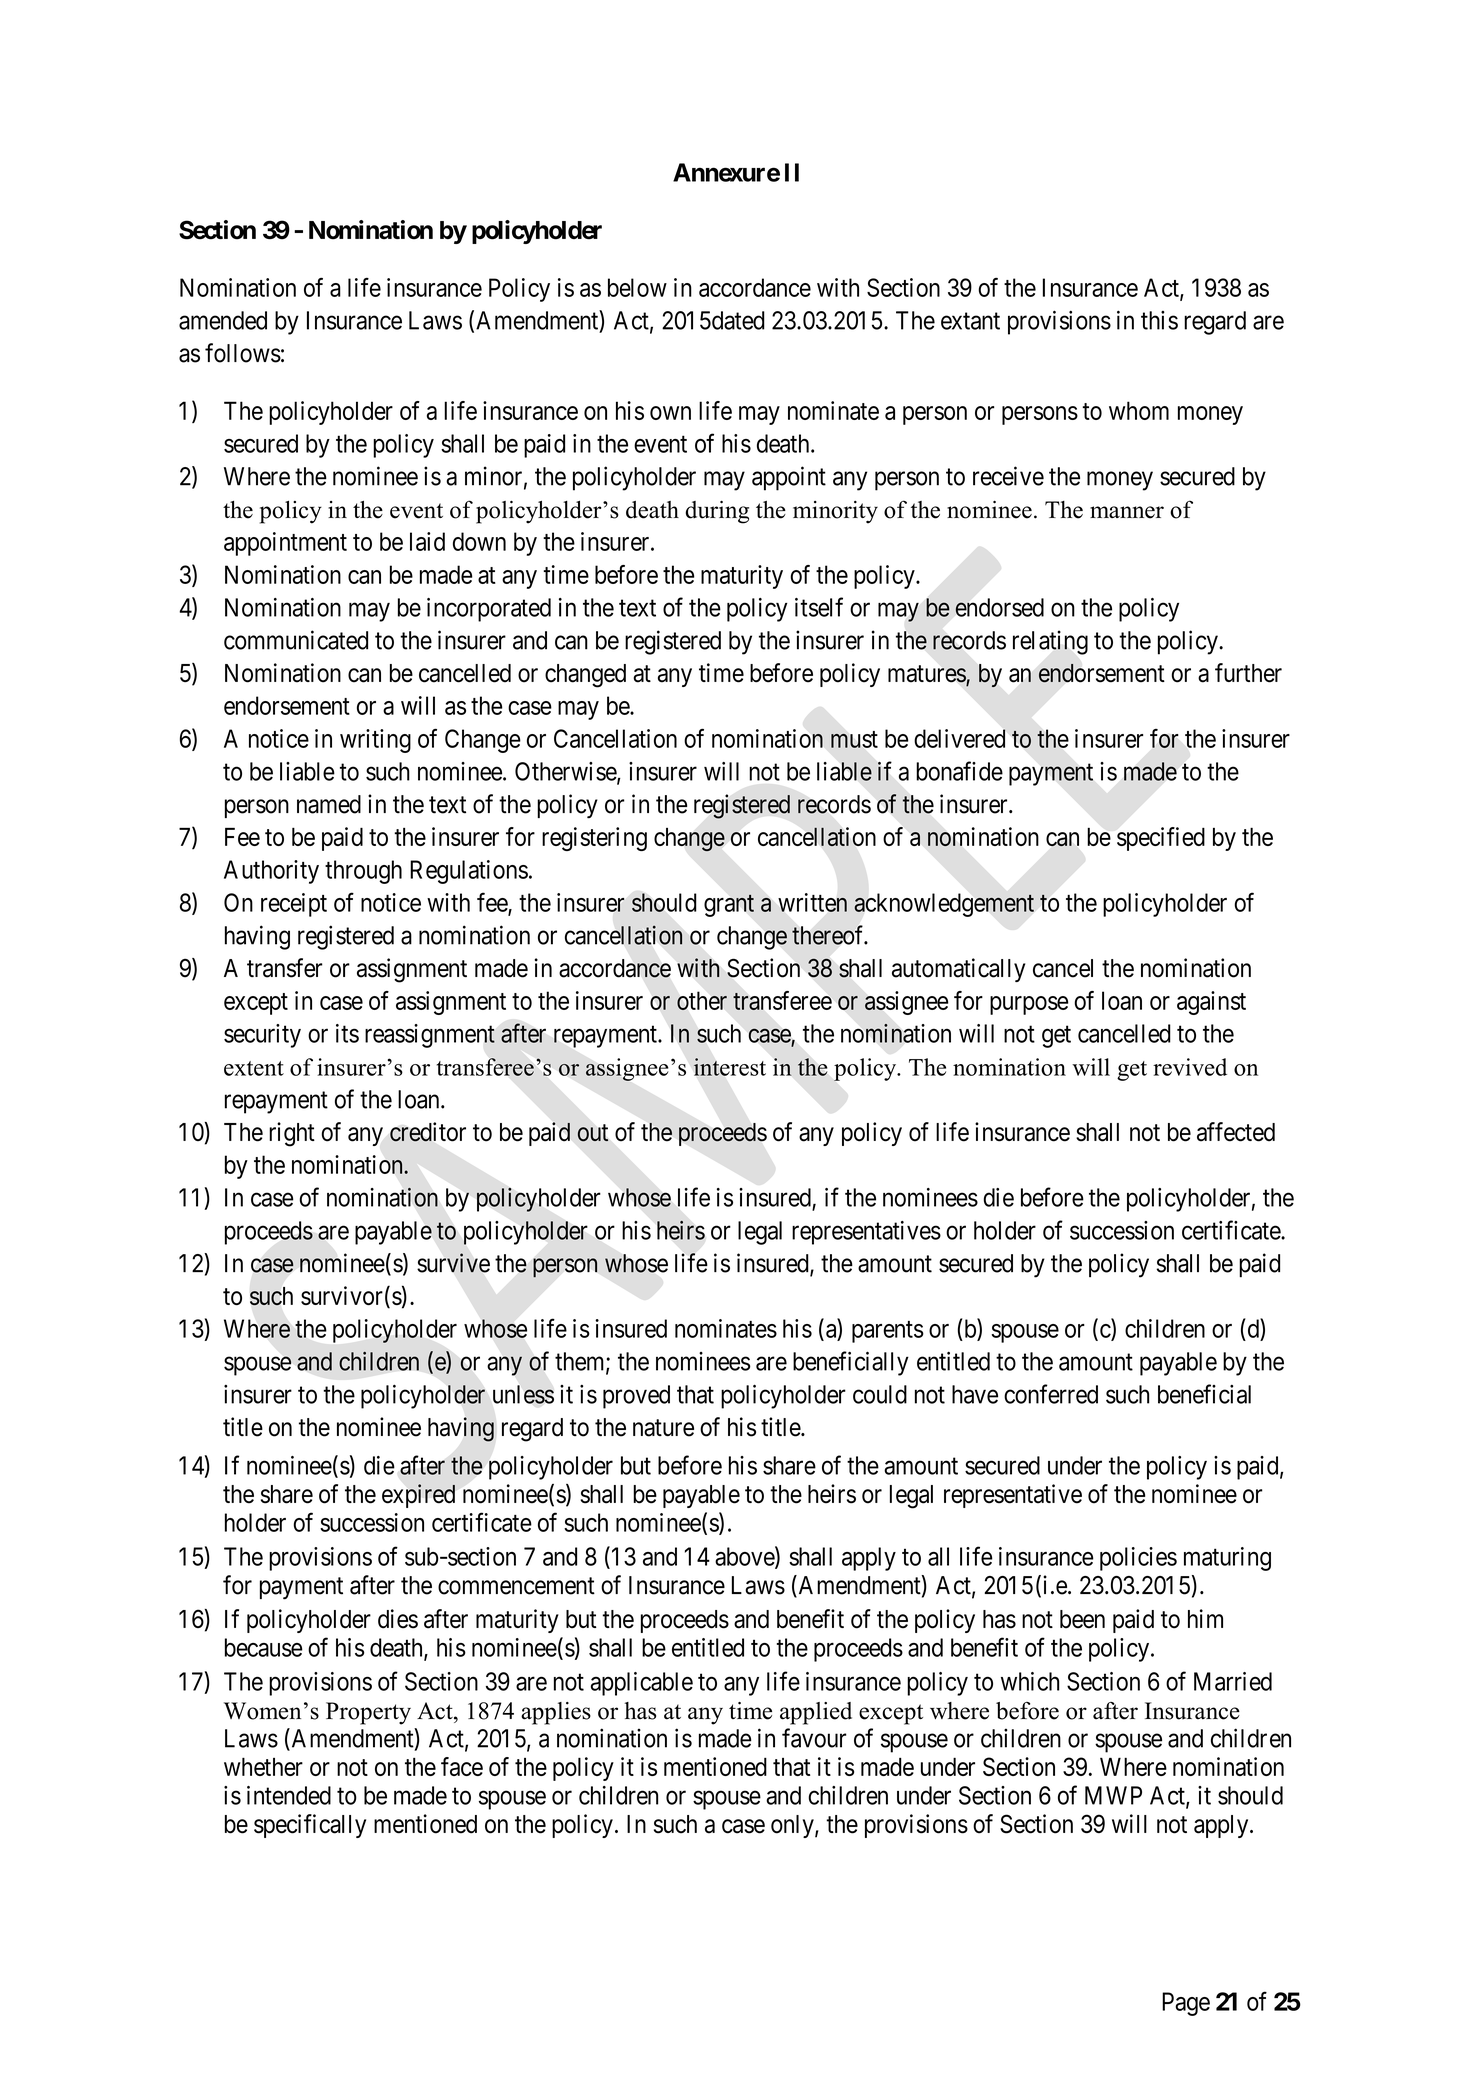 The width and height of the image is (1476, 2087). I want to click on follows, so click(243, 353).
